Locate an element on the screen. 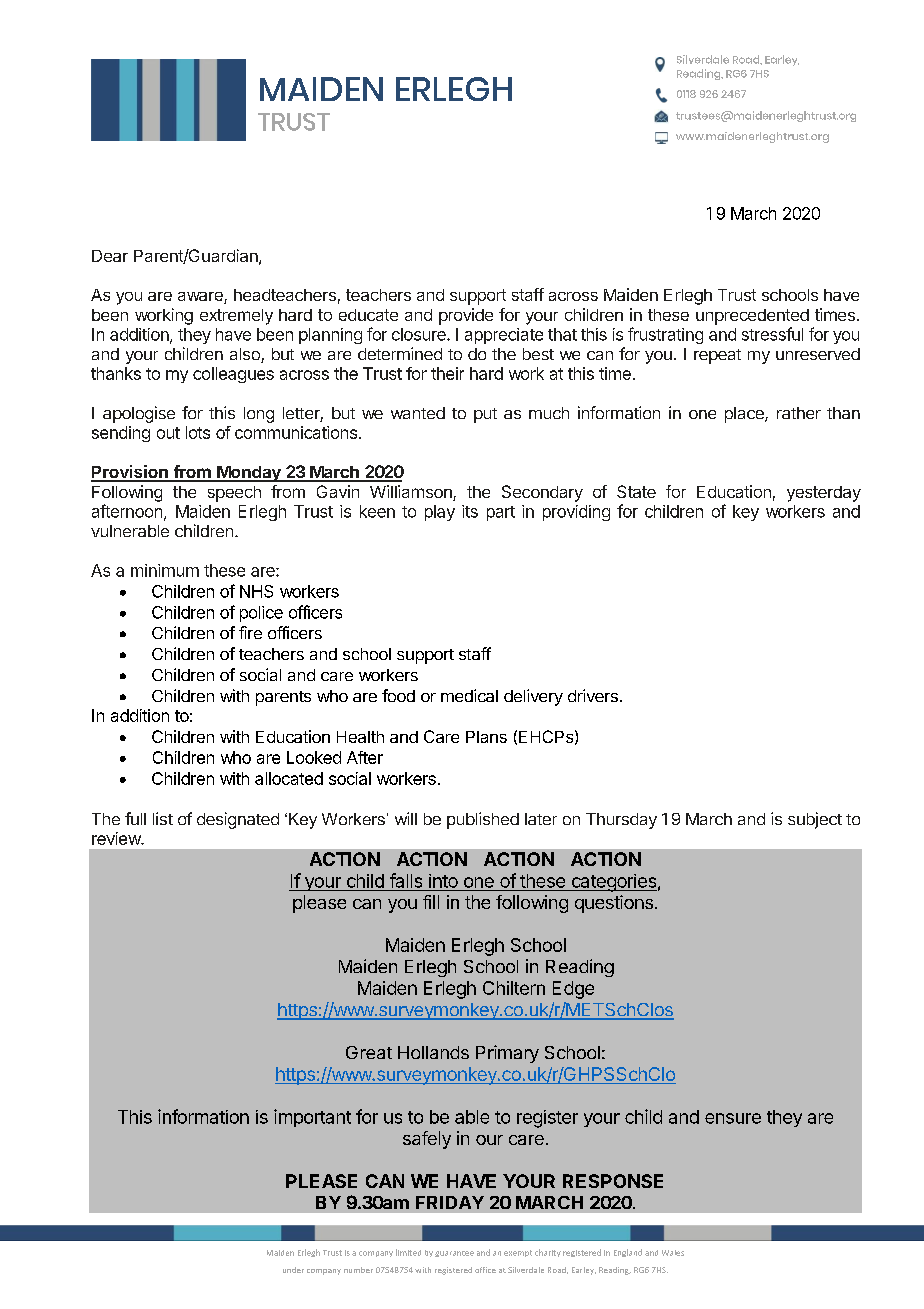  Primary is located at coordinates (507, 1054).
